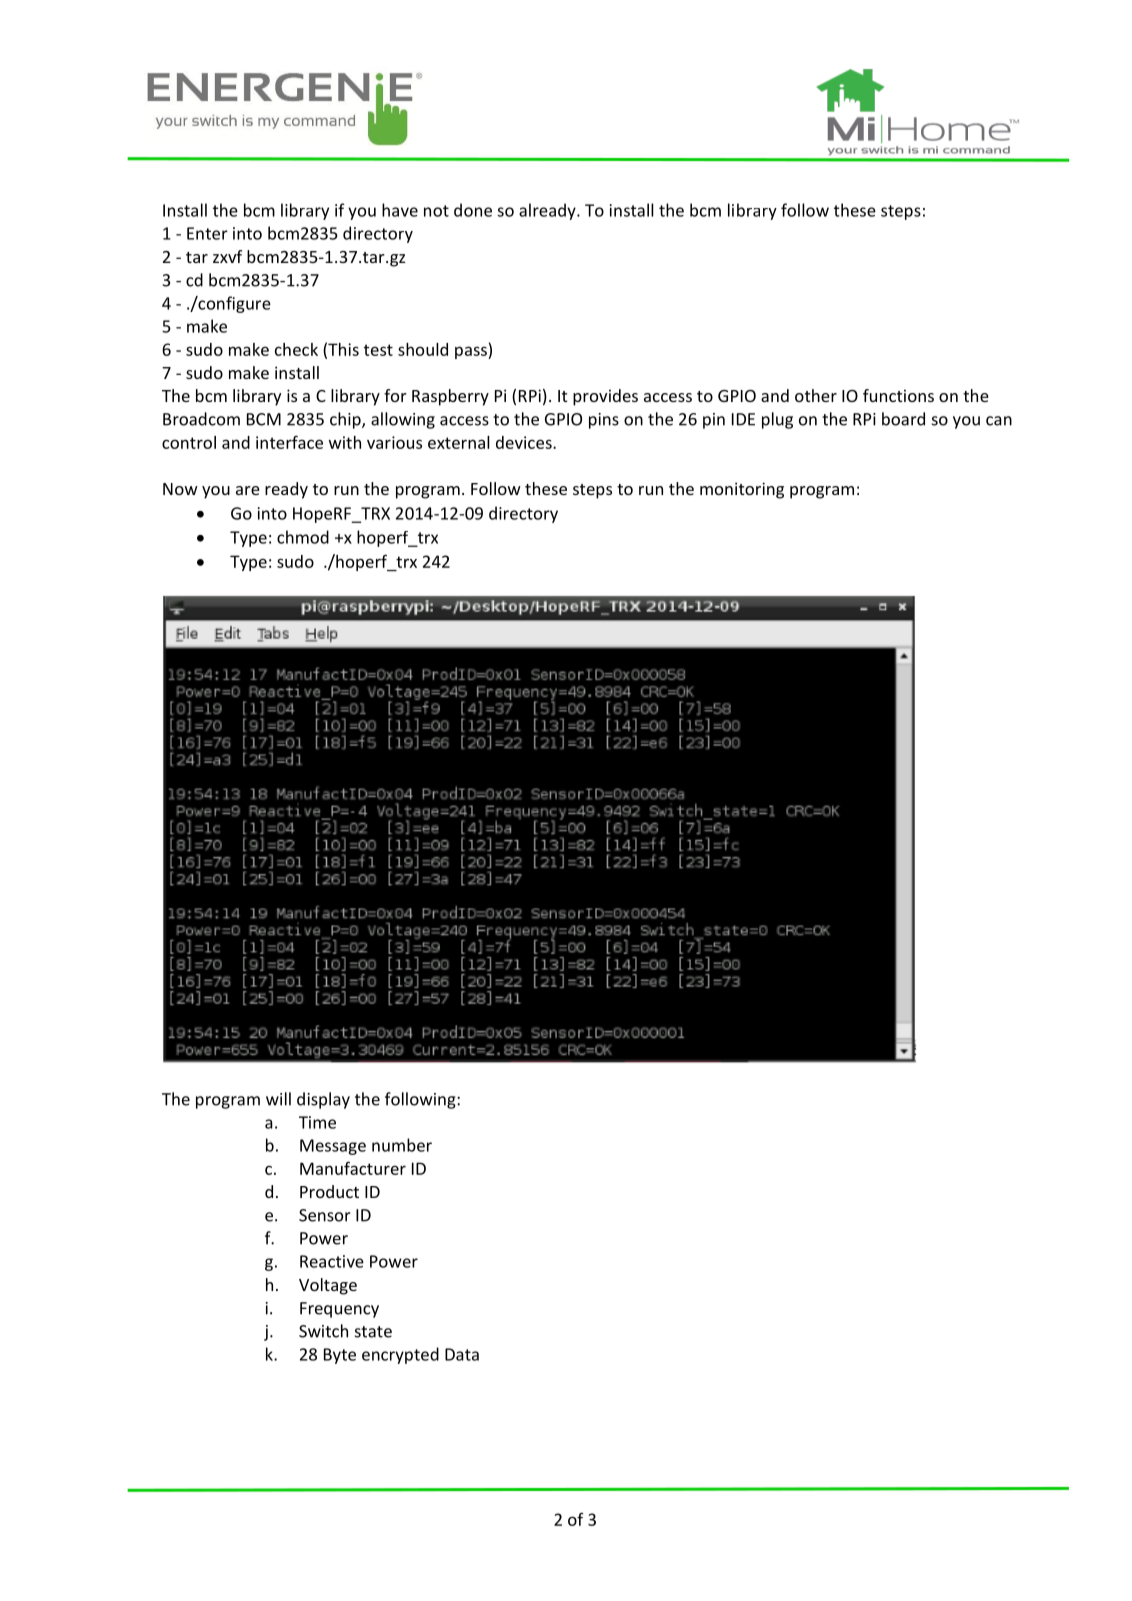 The image size is (1132, 1601). What do you see at coordinates (323, 1331) in the screenshot?
I see `Switch` at bounding box center [323, 1331].
